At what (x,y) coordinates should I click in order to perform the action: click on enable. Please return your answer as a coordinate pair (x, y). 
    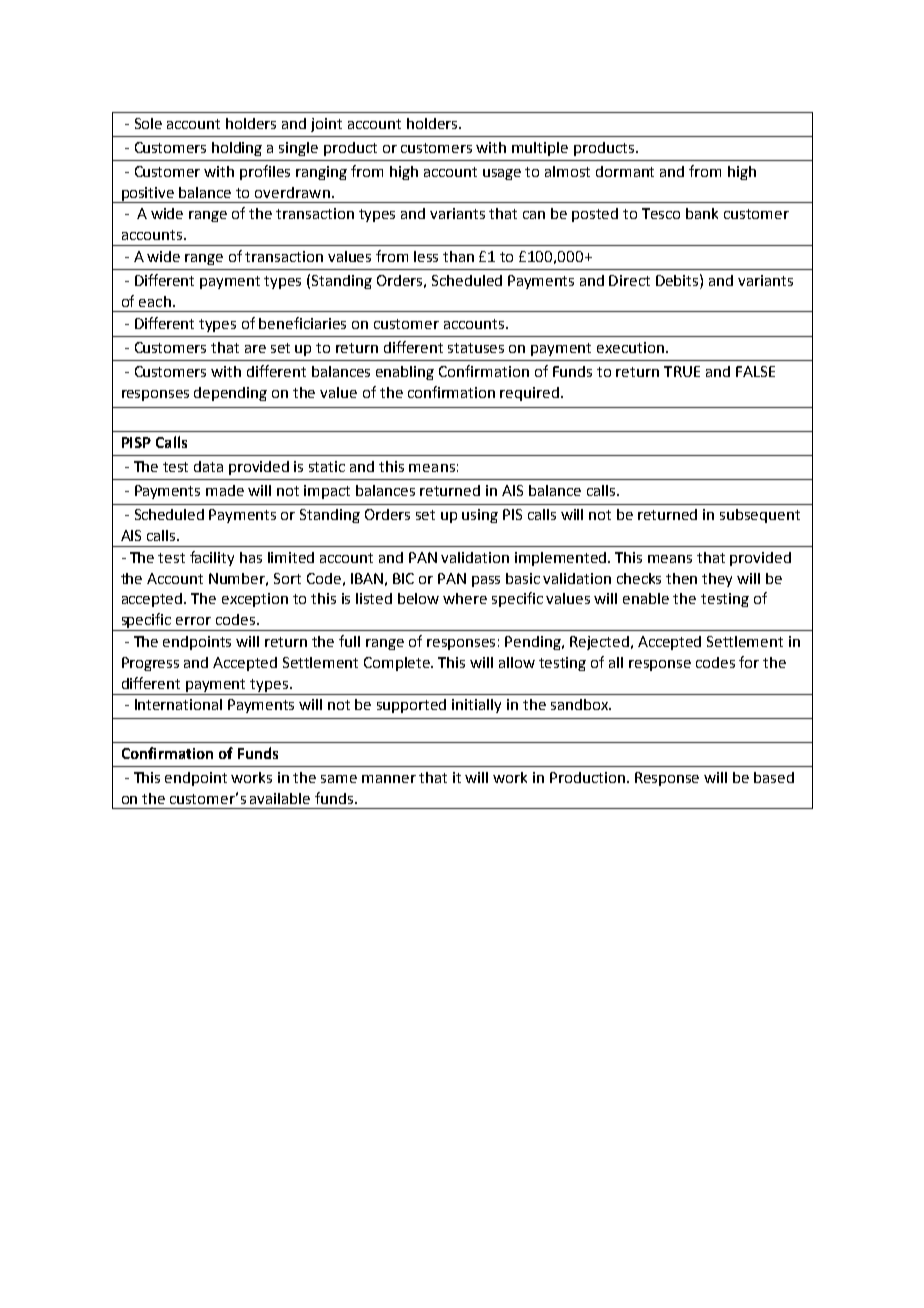
    Looking at the image, I should click on (646, 598).
